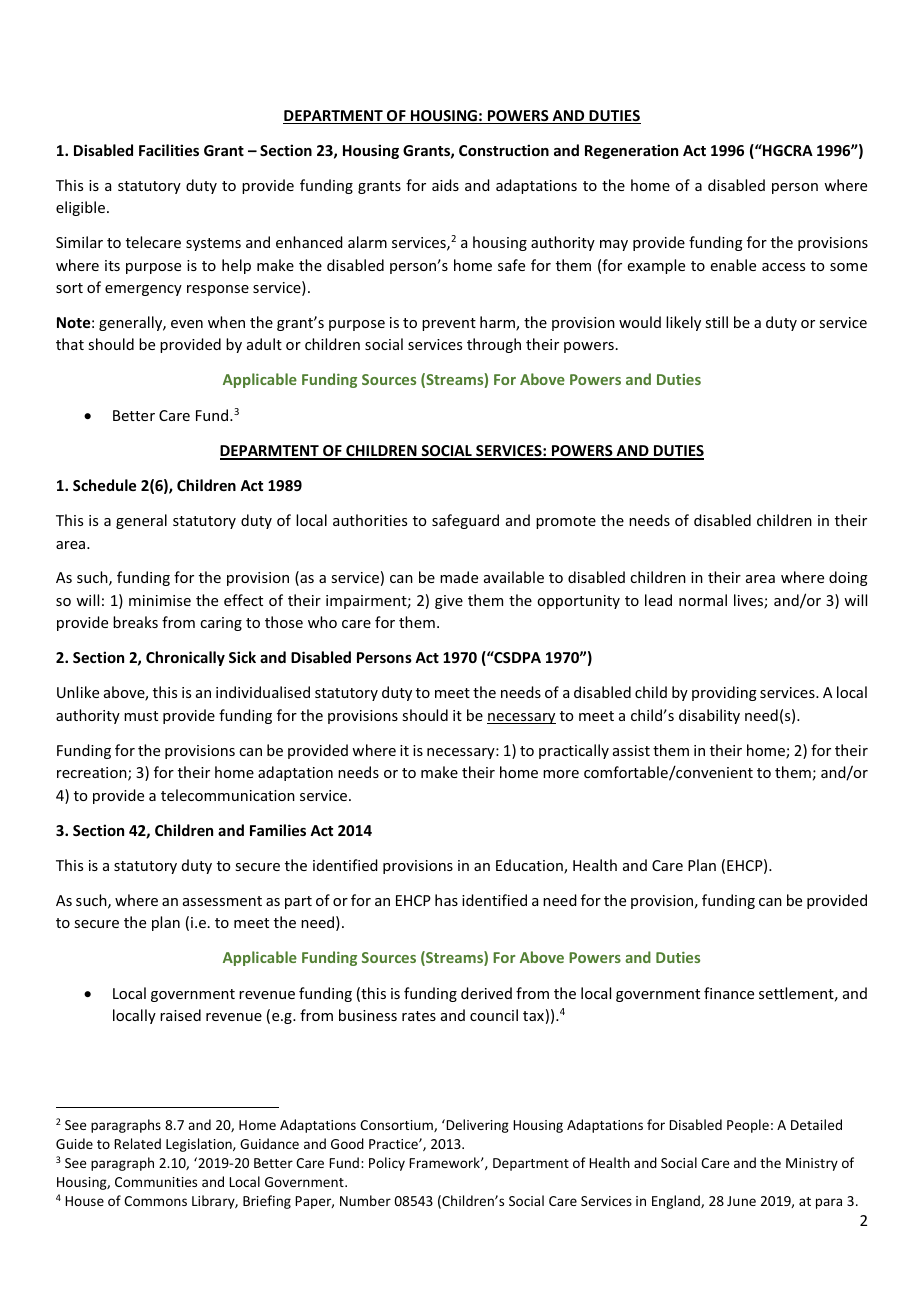 This screenshot has width=924, height=1307. What do you see at coordinates (724, 693) in the screenshot?
I see `providing` at bounding box center [724, 693].
